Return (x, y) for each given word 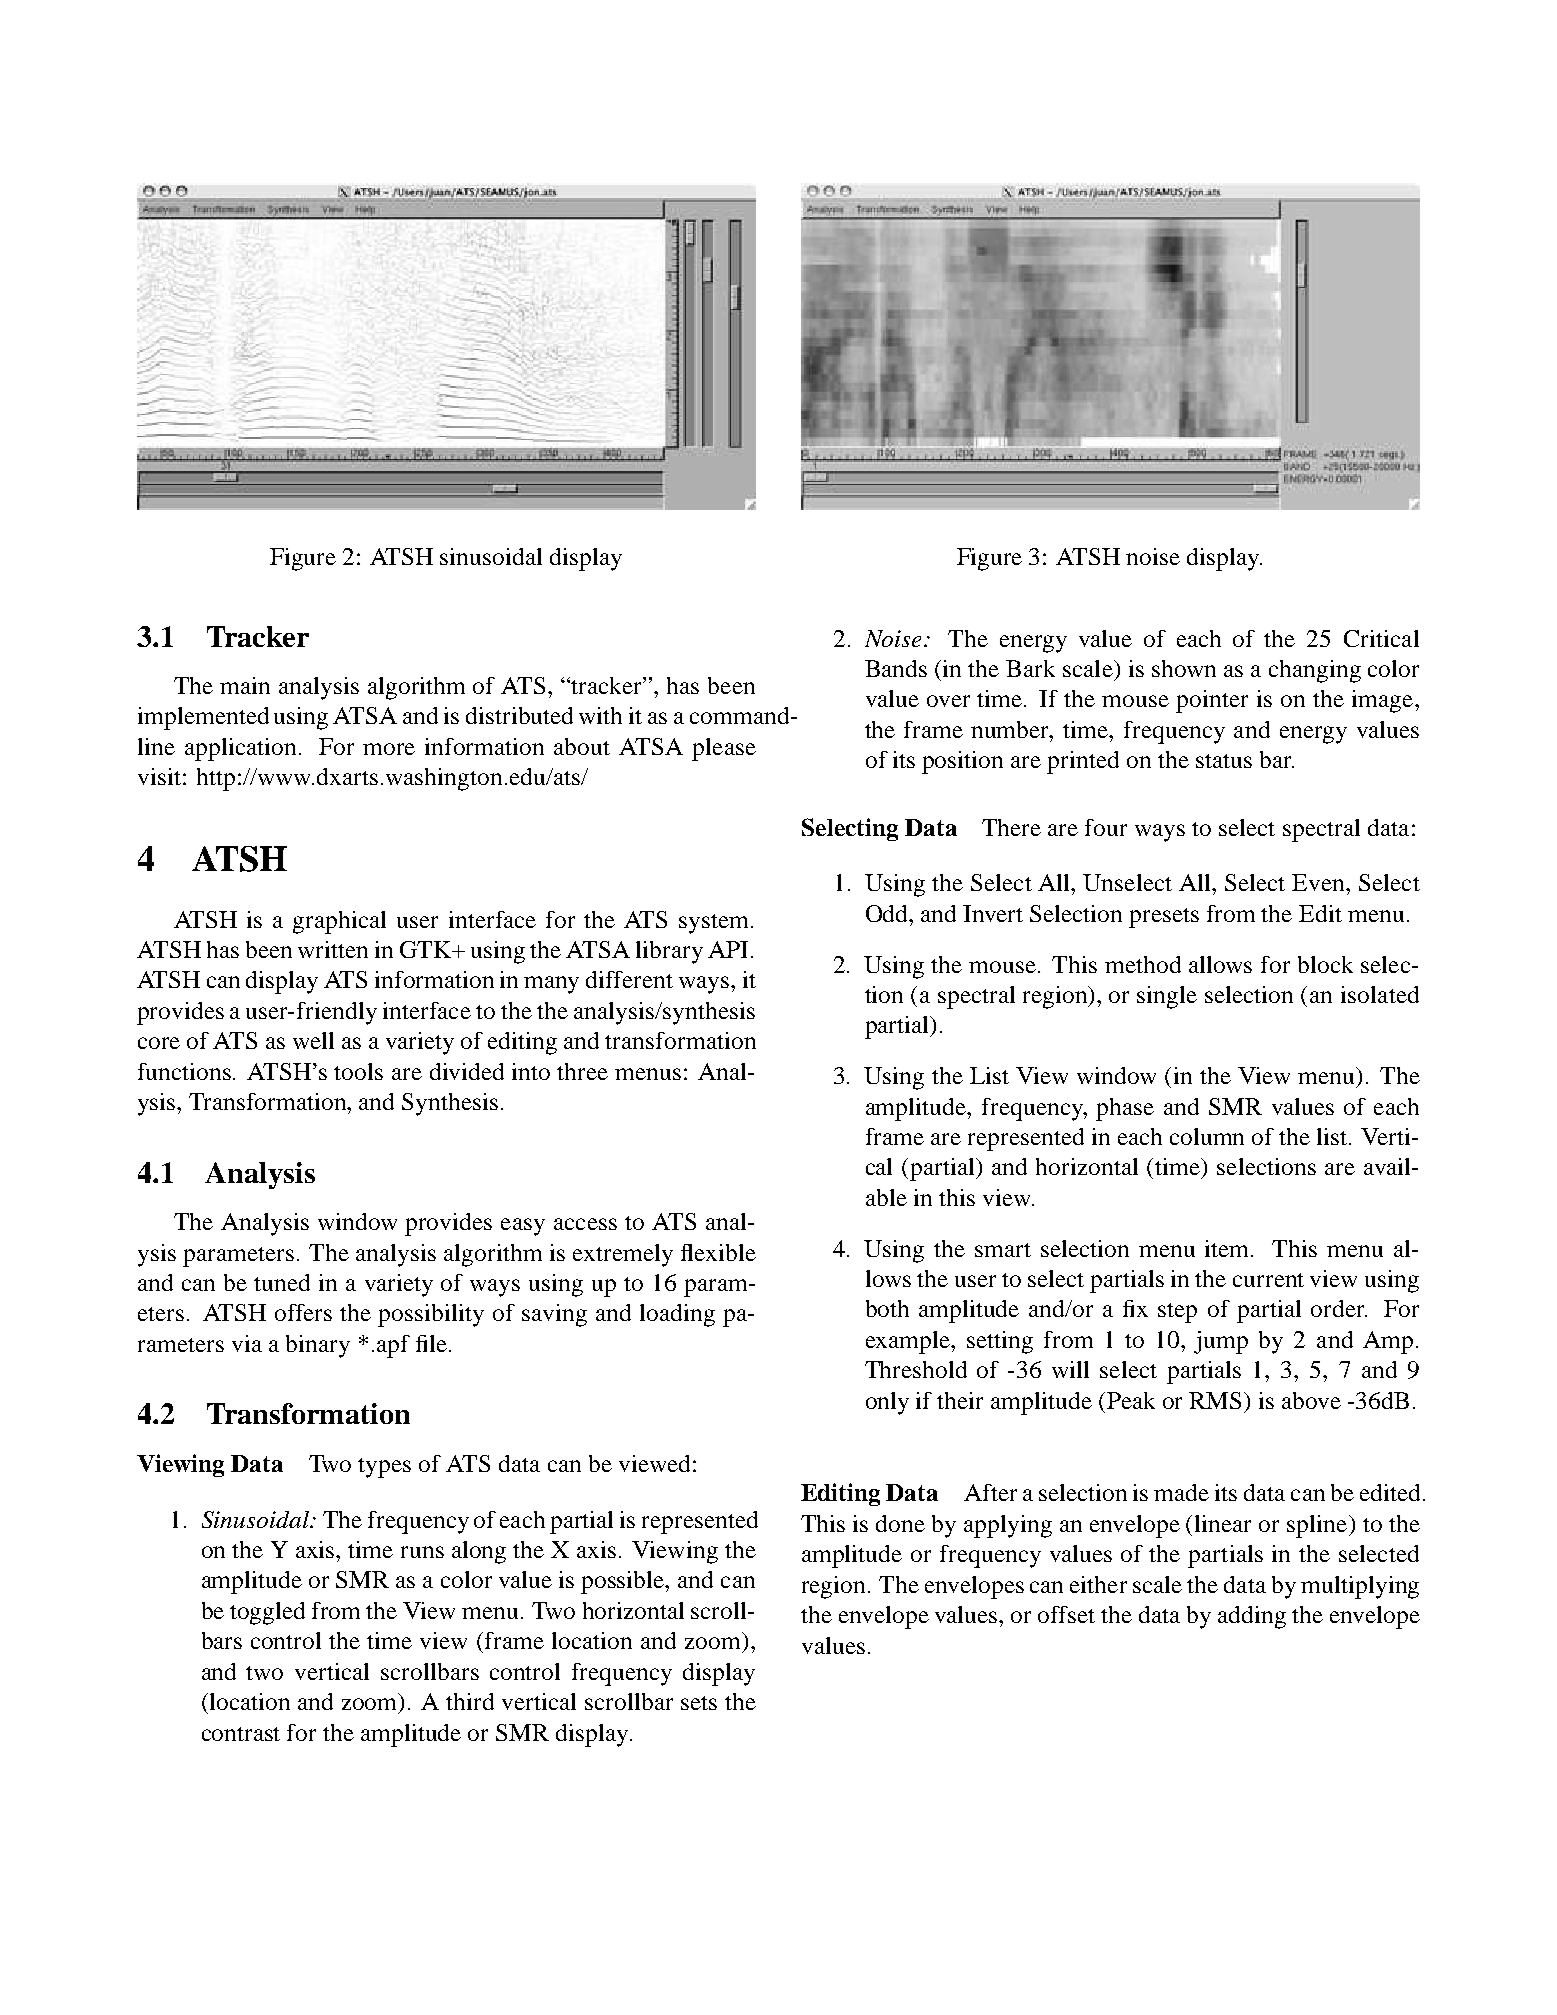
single (1167, 997)
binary (318, 1346)
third (470, 1701)
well (313, 1040)
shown (1184, 668)
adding (1252, 1617)
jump (1221, 1342)
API (728, 949)
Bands (896, 668)
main (245, 685)
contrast (241, 1734)
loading (677, 1315)
